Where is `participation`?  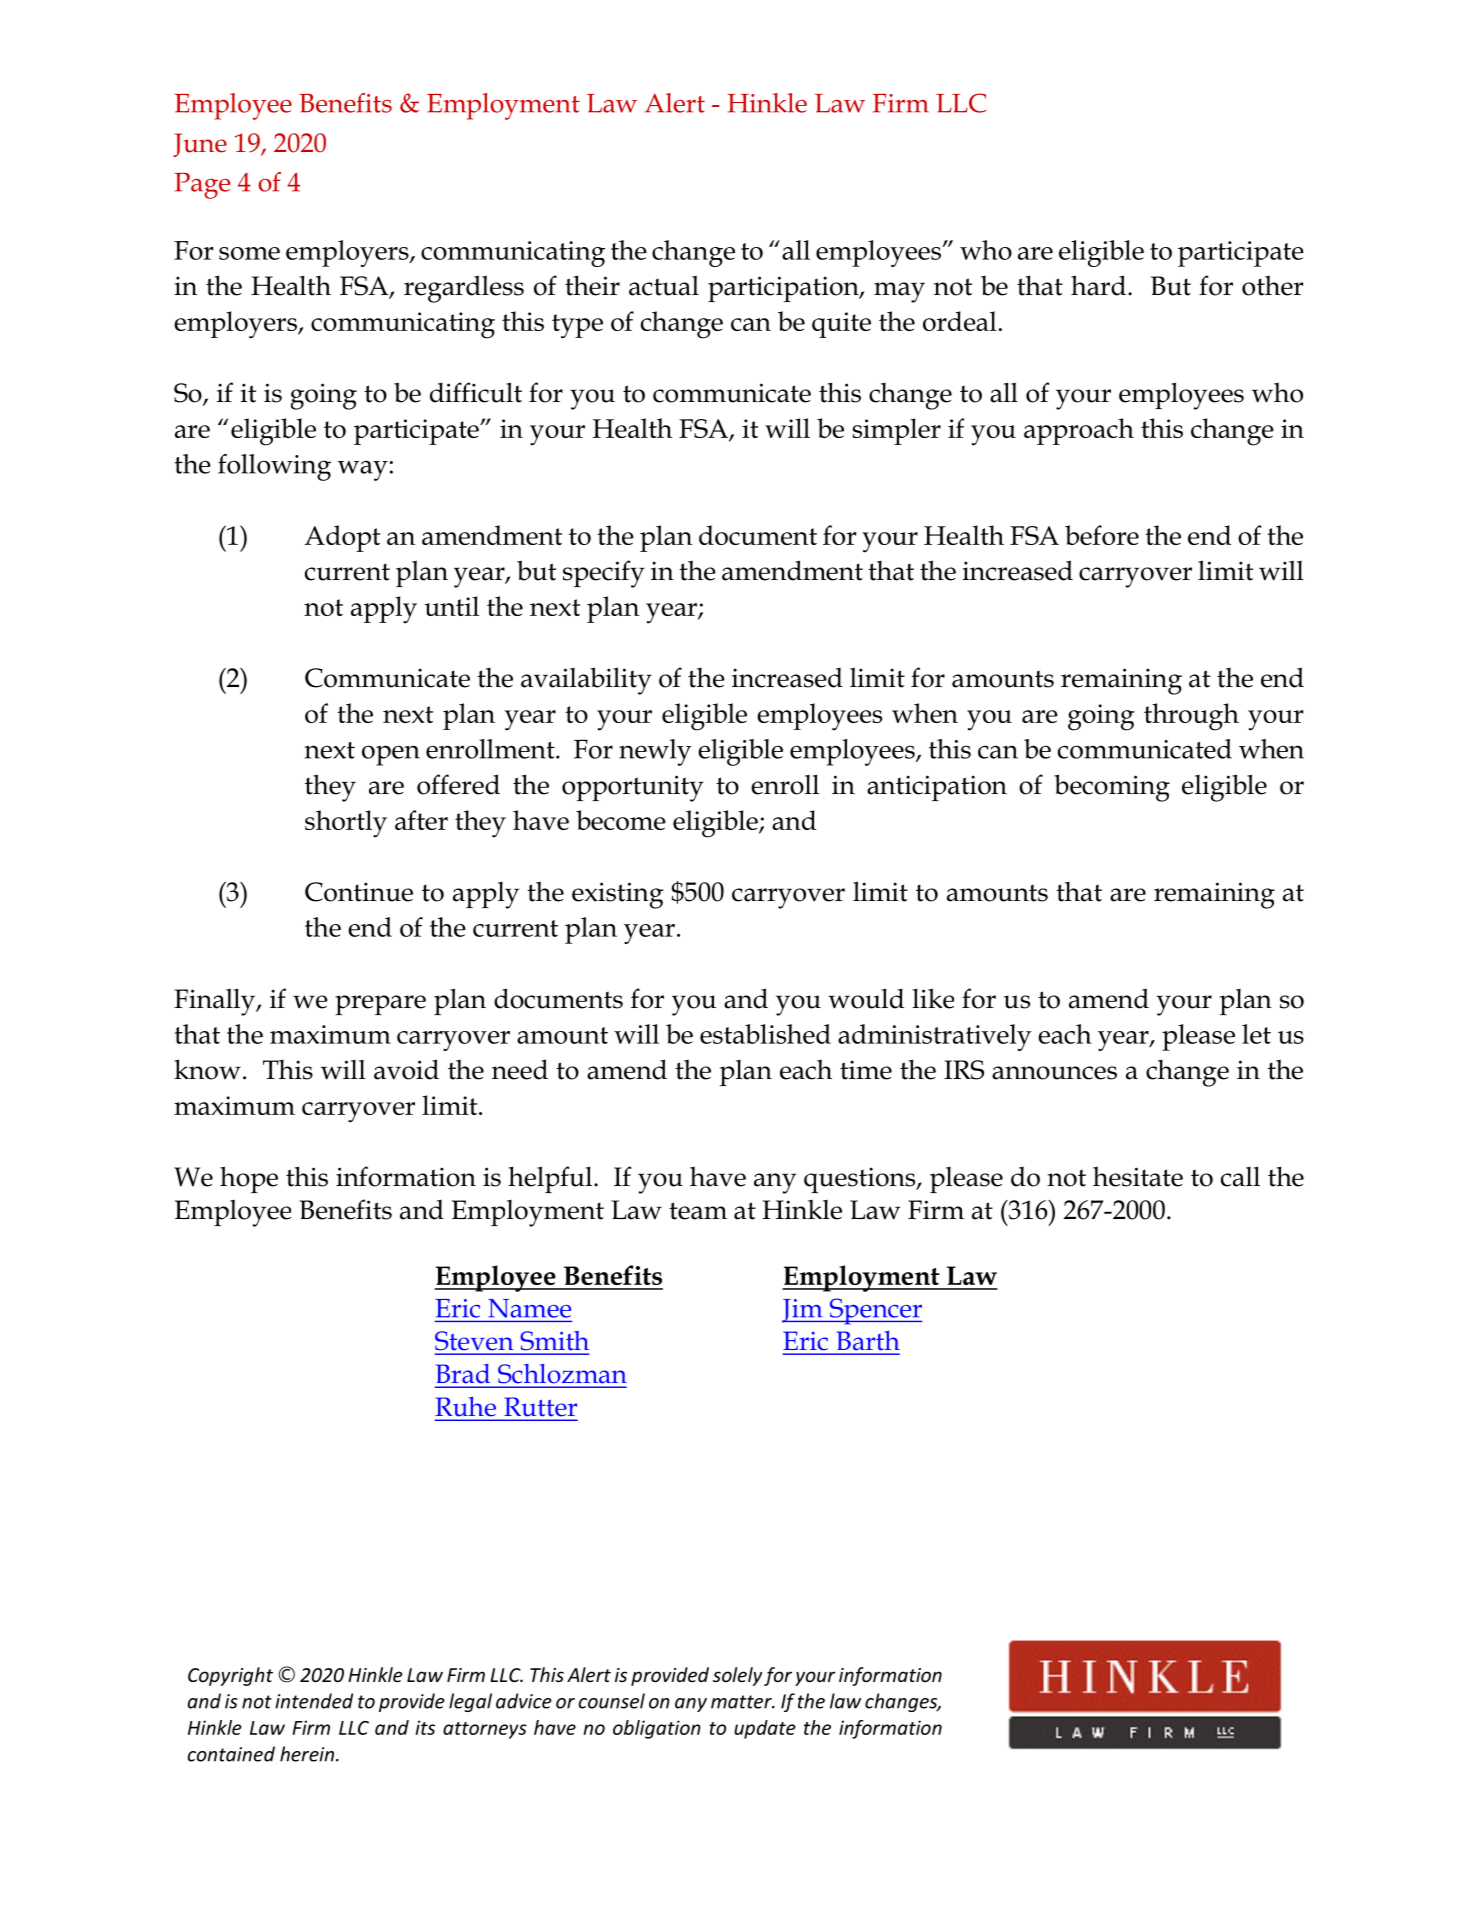 participation is located at coordinates (784, 289).
